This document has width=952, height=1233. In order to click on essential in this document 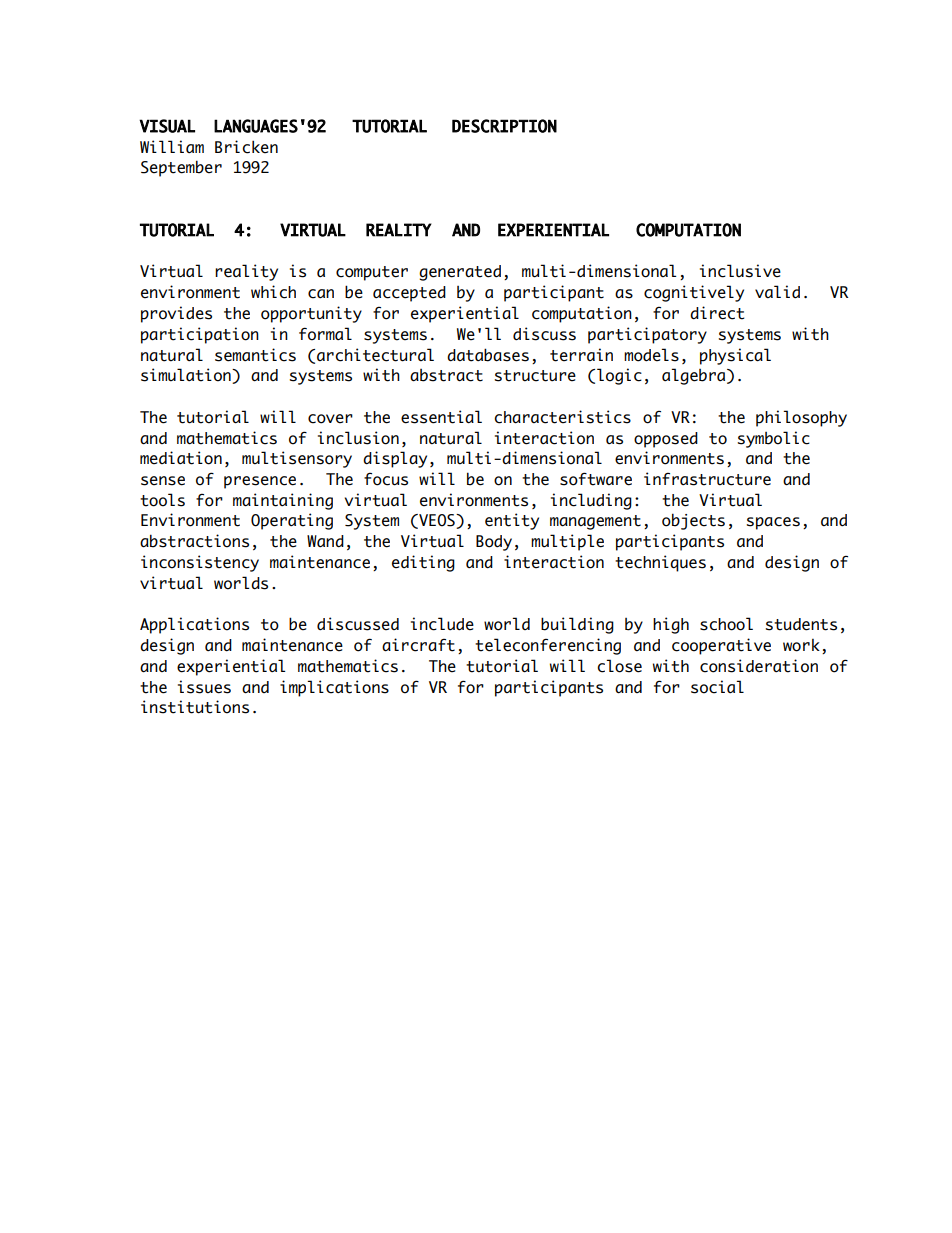, I will do `click(441, 417)`.
